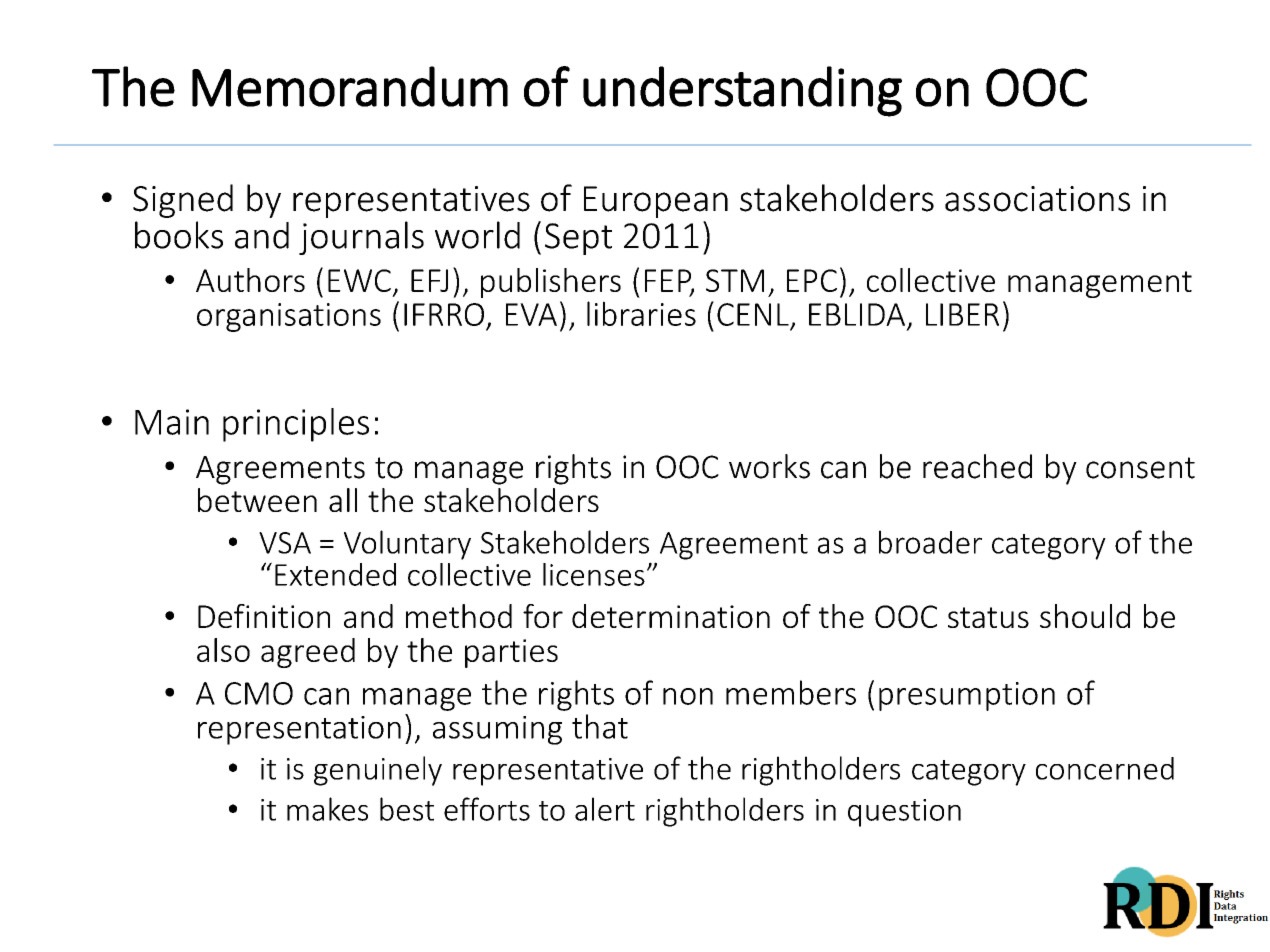  What do you see at coordinates (977, 466) in the image?
I see `reached` at bounding box center [977, 466].
